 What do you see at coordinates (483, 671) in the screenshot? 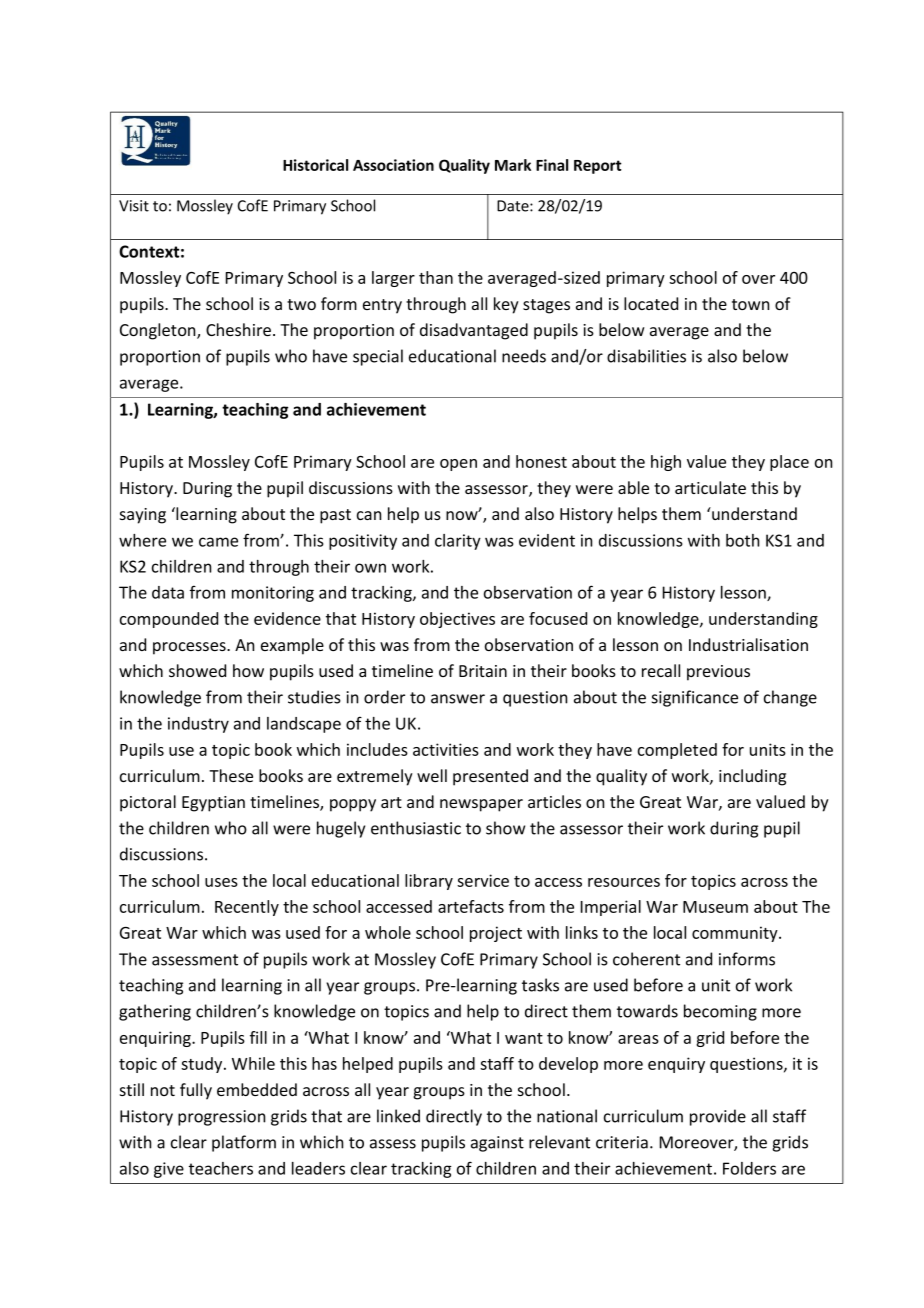
I see `Britain` at bounding box center [483, 671].
